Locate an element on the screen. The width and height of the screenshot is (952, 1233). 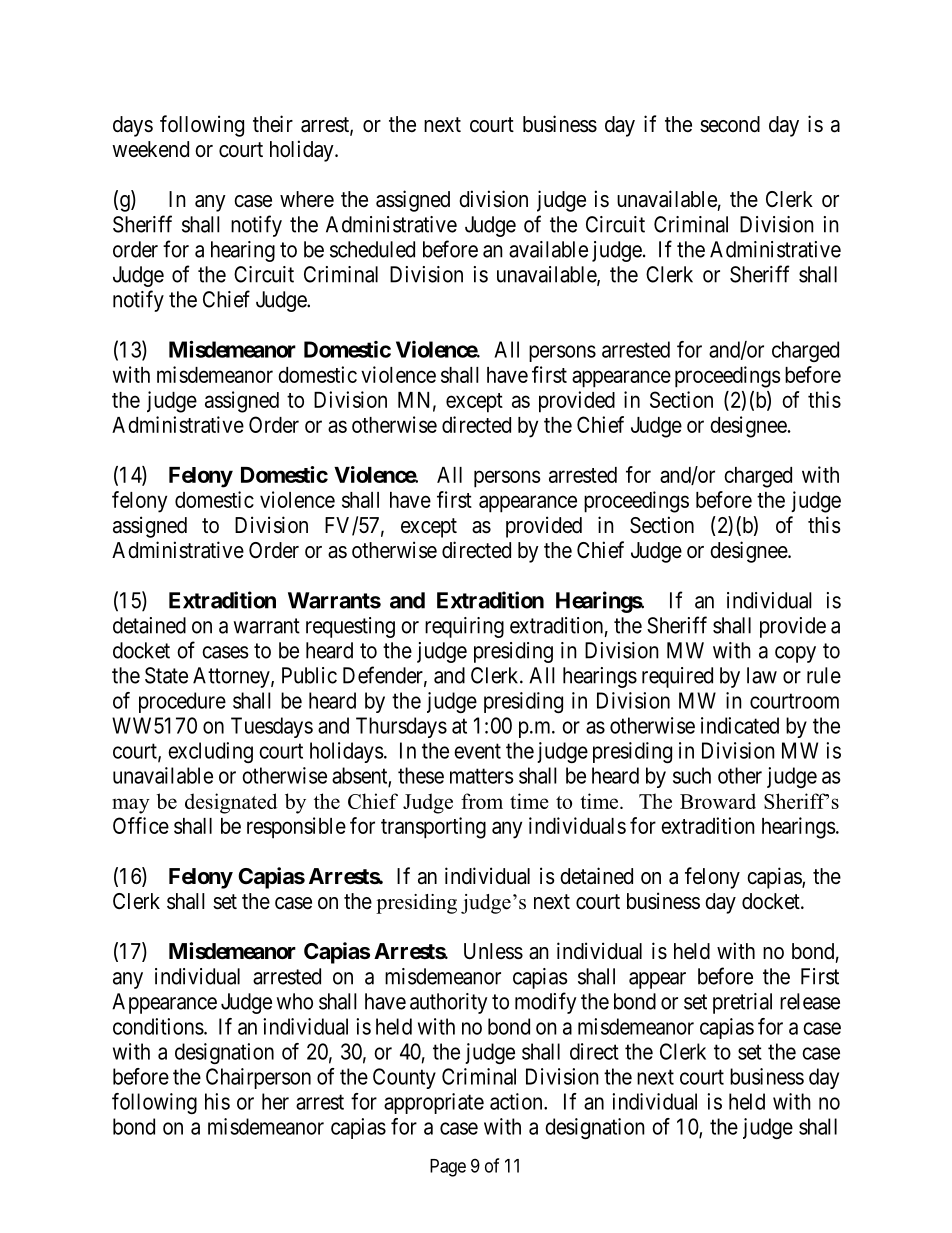
requesting is located at coordinates (350, 627).
